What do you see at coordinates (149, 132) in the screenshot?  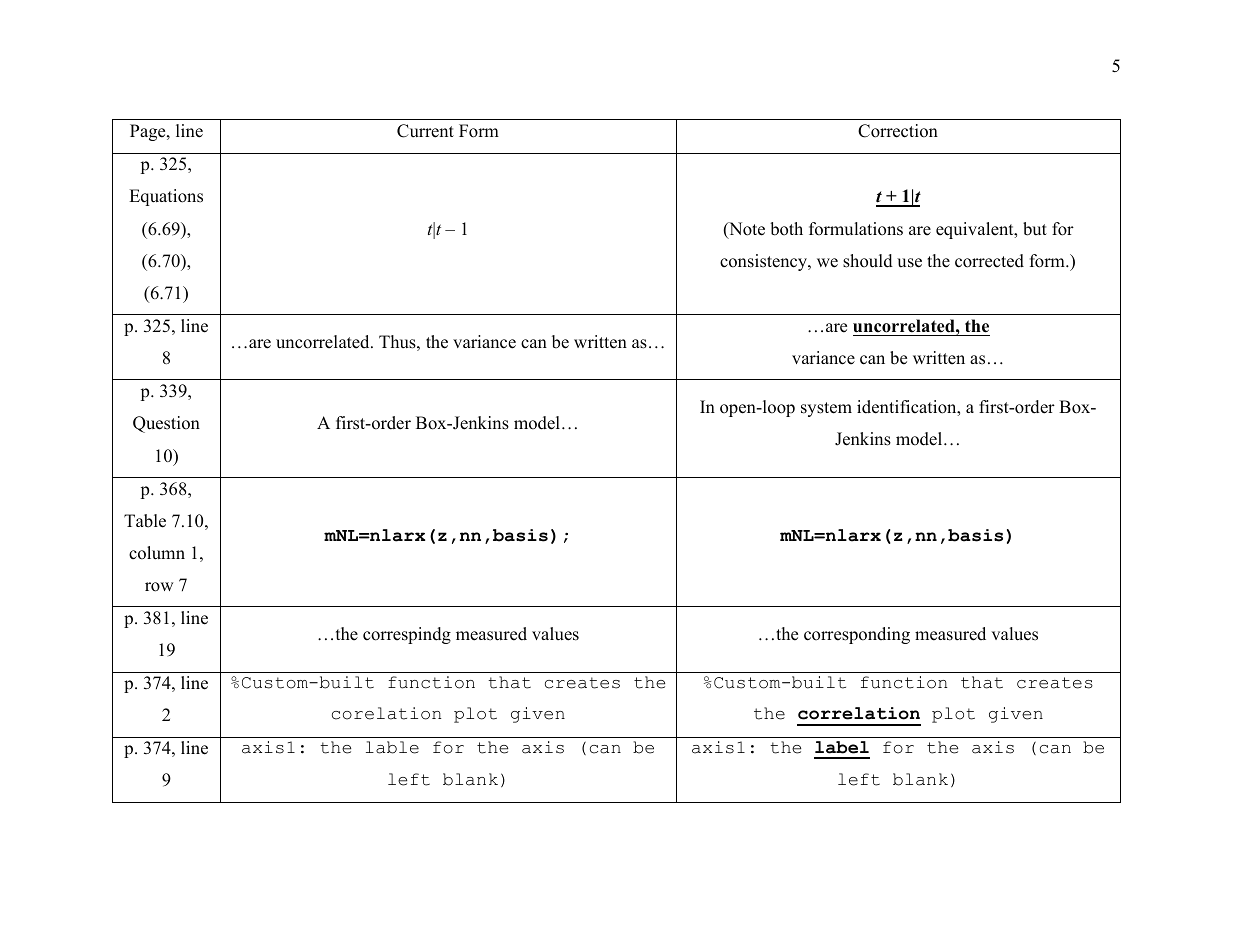 I see `Page` at bounding box center [149, 132].
